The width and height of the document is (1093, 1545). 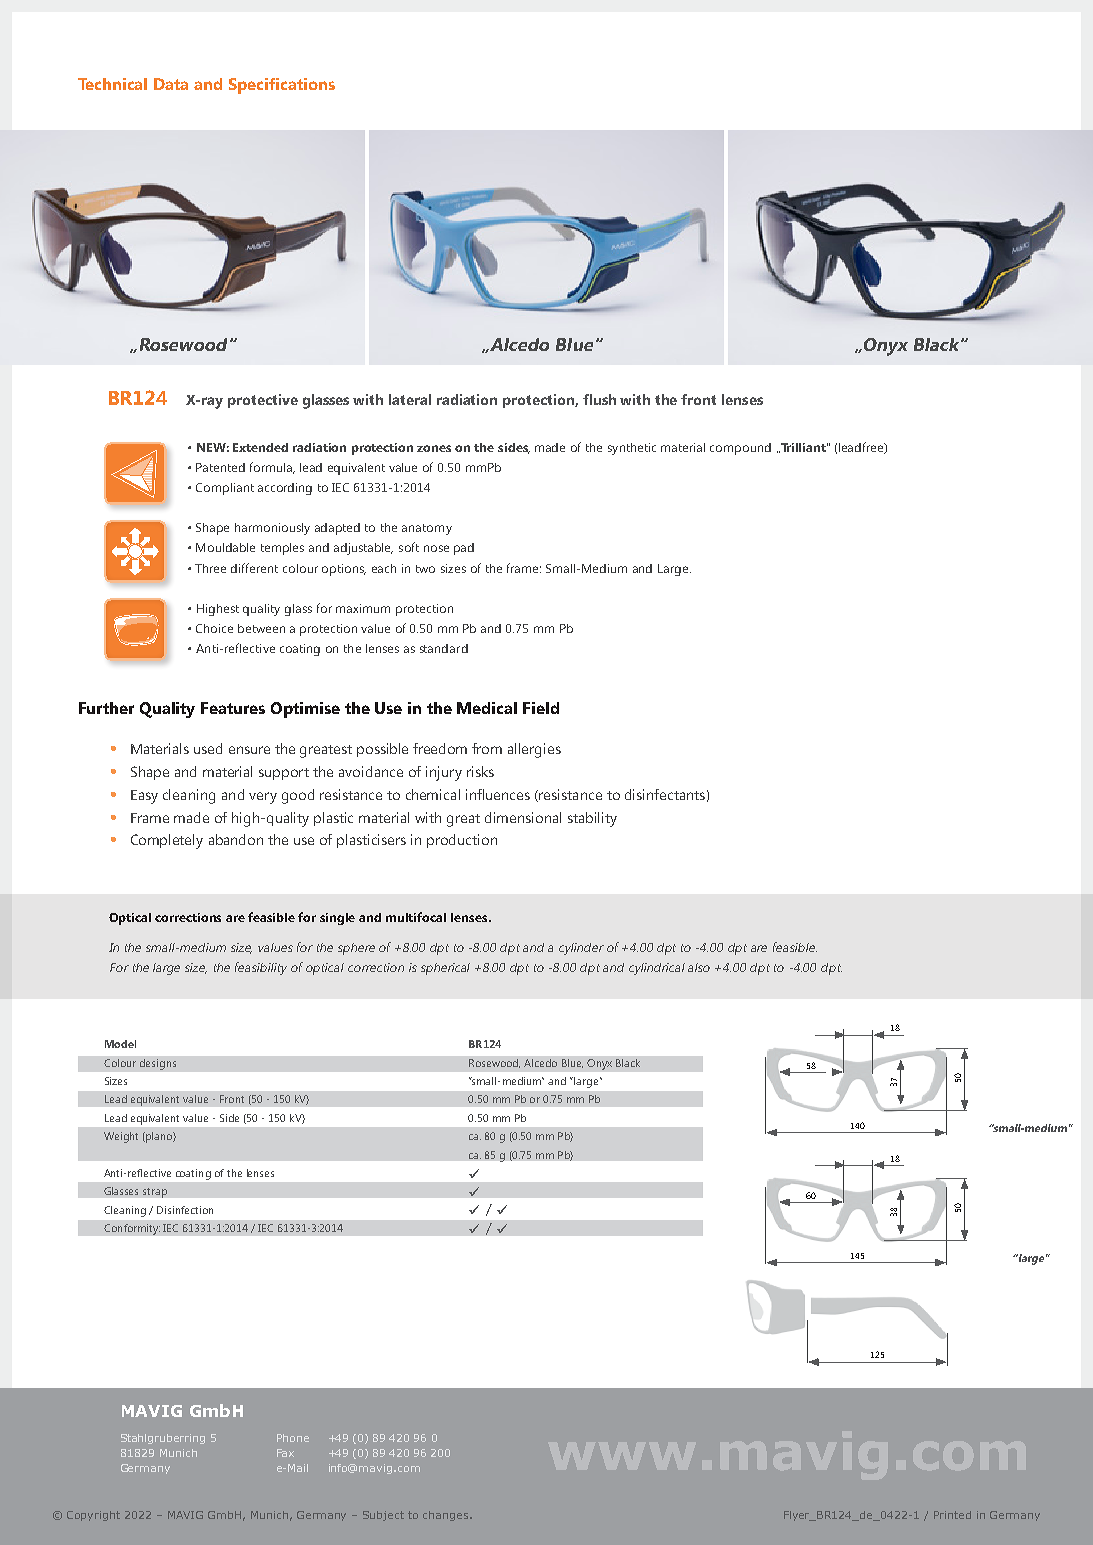 What do you see at coordinates (171, 84) in the document?
I see `Data` at bounding box center [171, 84].
